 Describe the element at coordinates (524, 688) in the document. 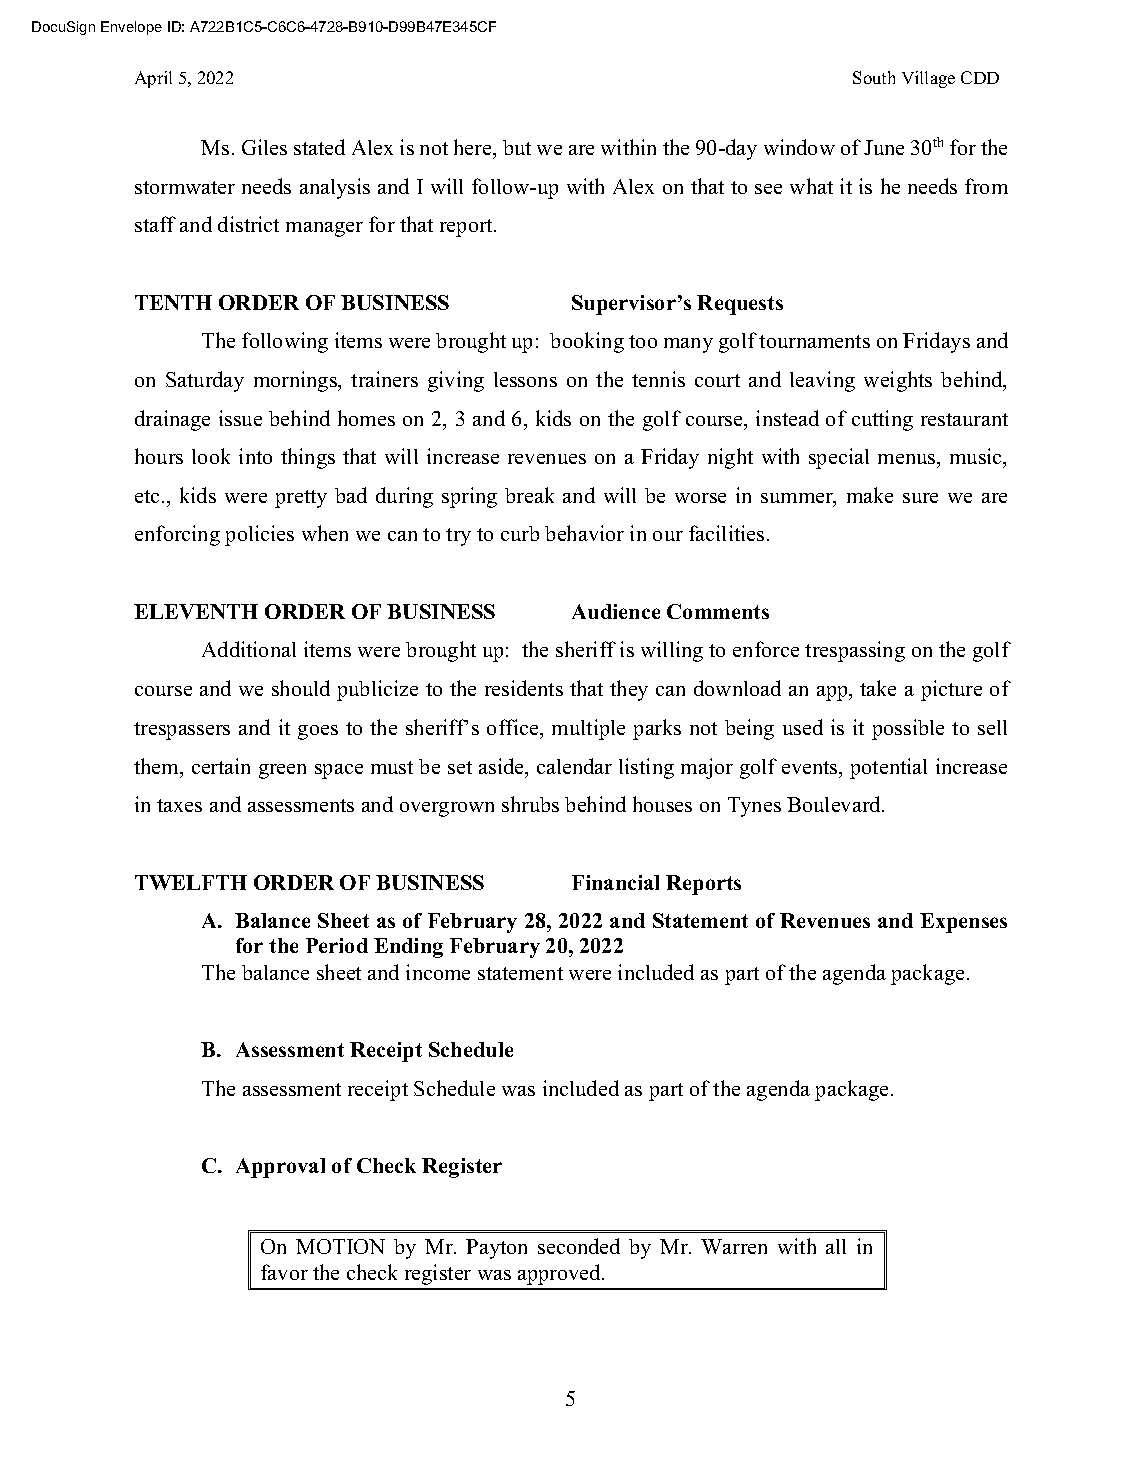

I see `residents` at that location.
